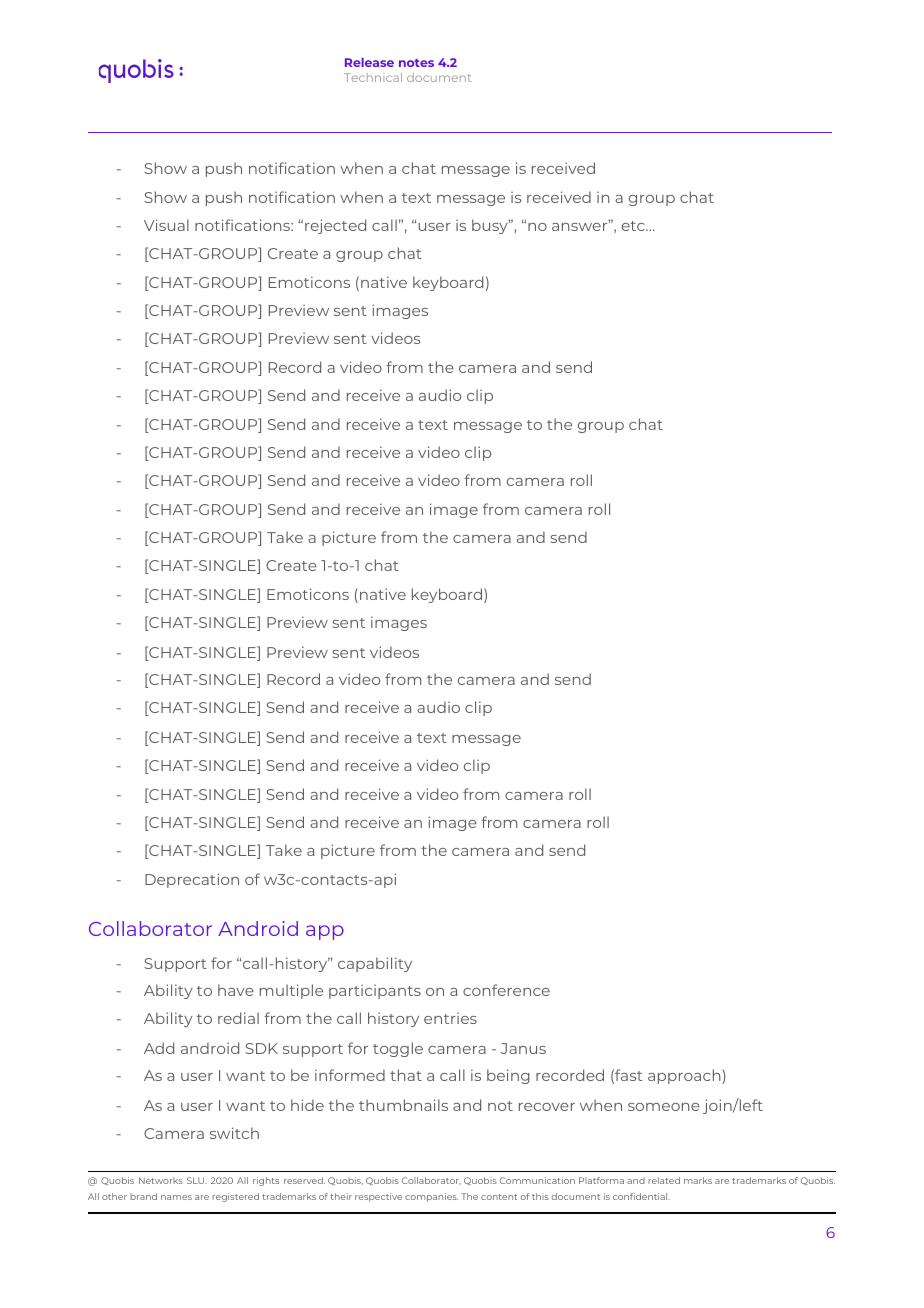 This document has width=924, height=1308. Describe the element at coordinates (416, 63) in the document. I see `notes` at that location.
